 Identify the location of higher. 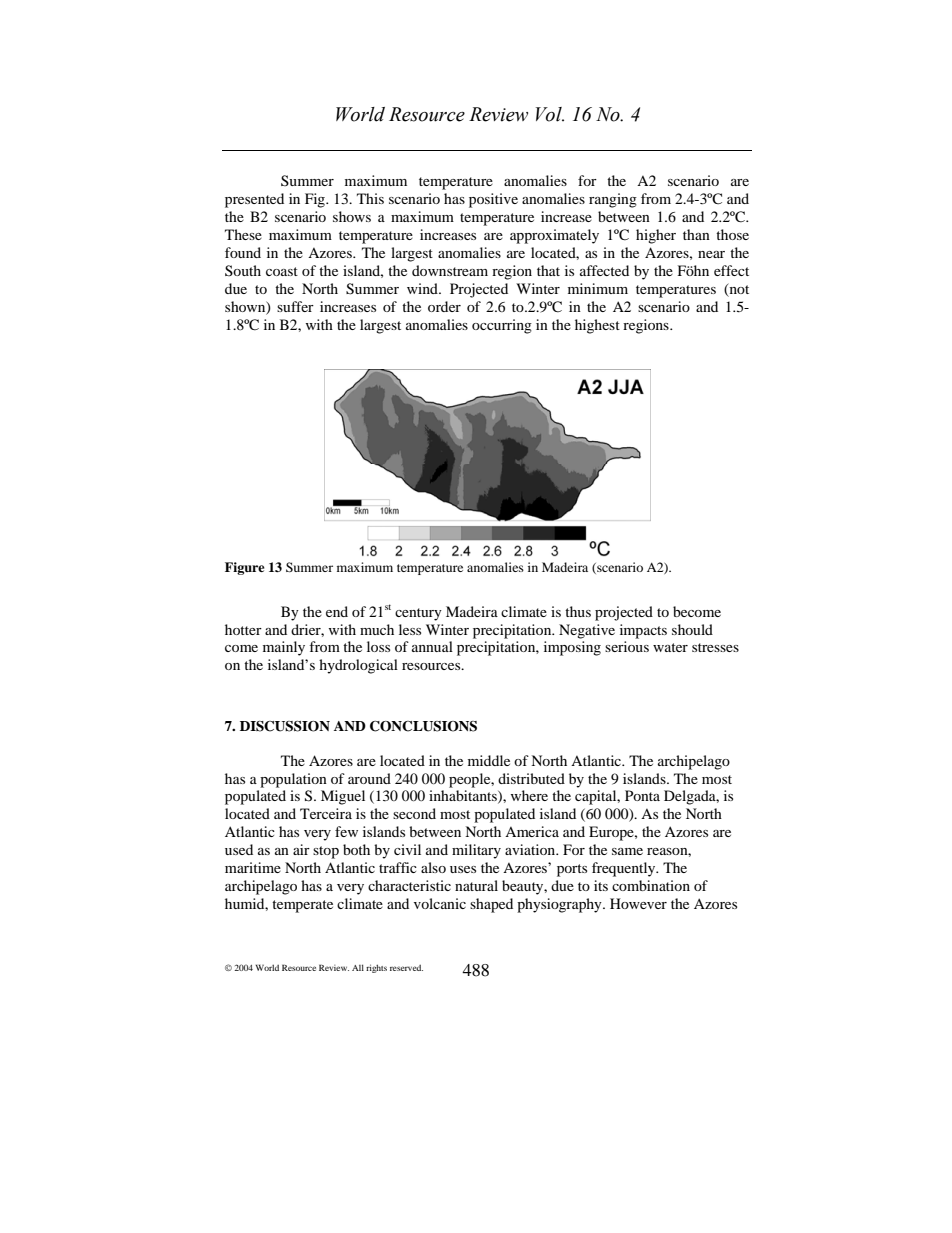
(656, 236).
